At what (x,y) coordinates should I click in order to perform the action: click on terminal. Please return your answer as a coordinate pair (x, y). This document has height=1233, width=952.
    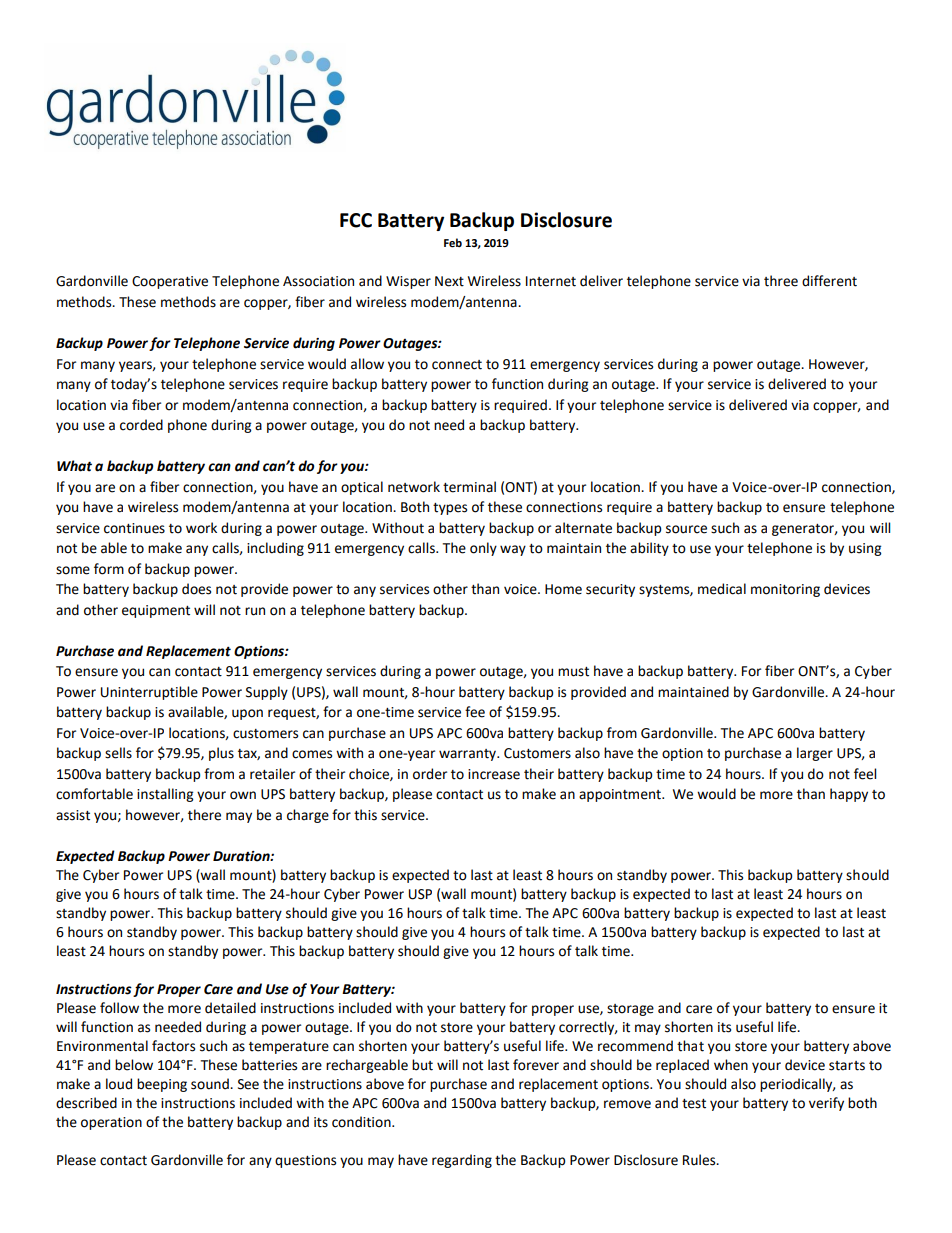
    Looking at the image, I should click on (469, 487).
